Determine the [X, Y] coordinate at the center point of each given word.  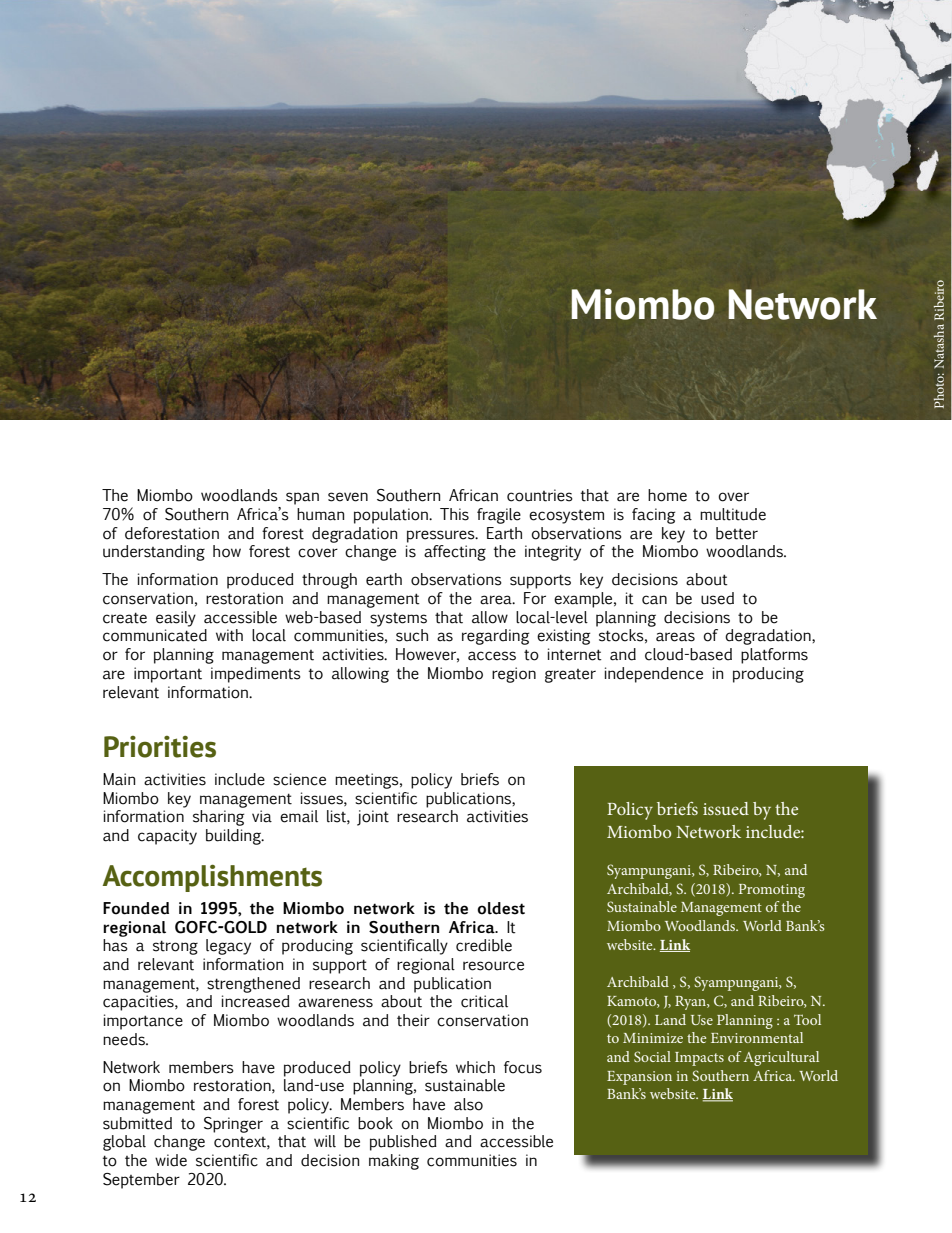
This [454, 514]
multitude [733, 514]
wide [171, 1160]
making [394, 1162]
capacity [167, 837]
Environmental [757, 1037]
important [168, 675]
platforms [774, 656]
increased [256, 1001]
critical [484, 1001]
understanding [154, 553]
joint [373, 818]
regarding [496, 637]
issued [726, 808]
